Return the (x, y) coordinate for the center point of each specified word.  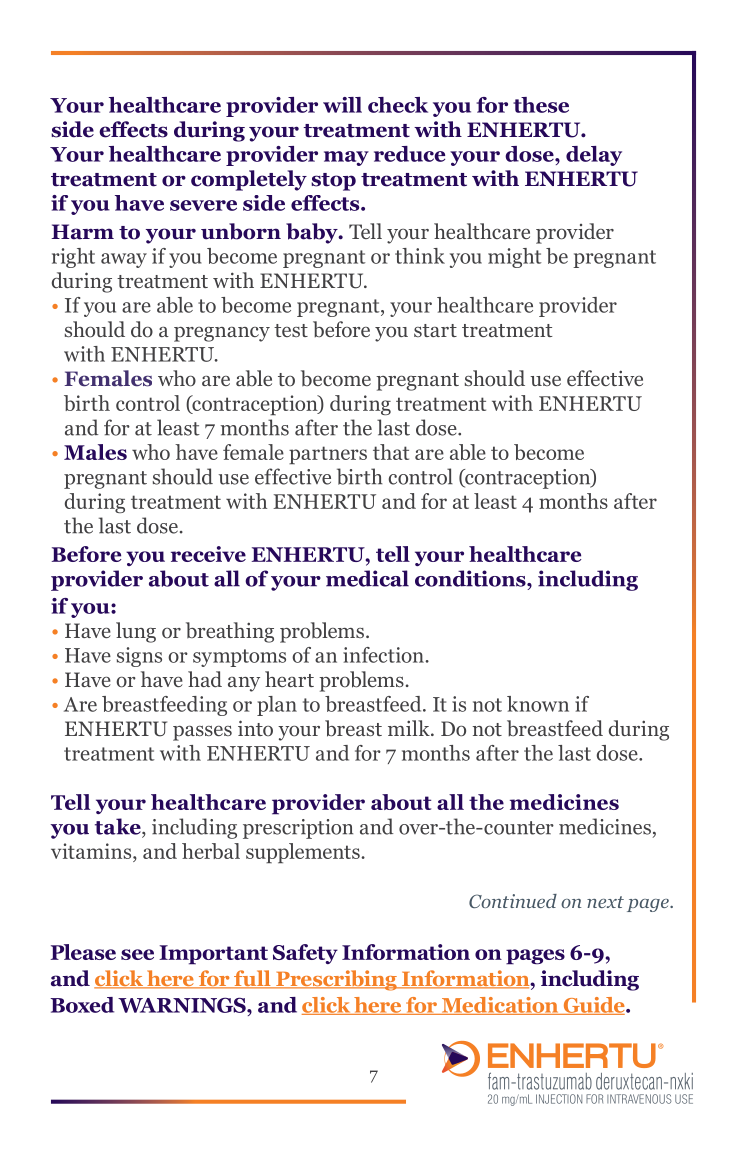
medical (367, 578)
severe (203, 205)
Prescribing (336, 980)
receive (208, 554)
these (541, 105)
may (346, 158)
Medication (500, 1006)
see (137, 954)
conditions (471, 578)
